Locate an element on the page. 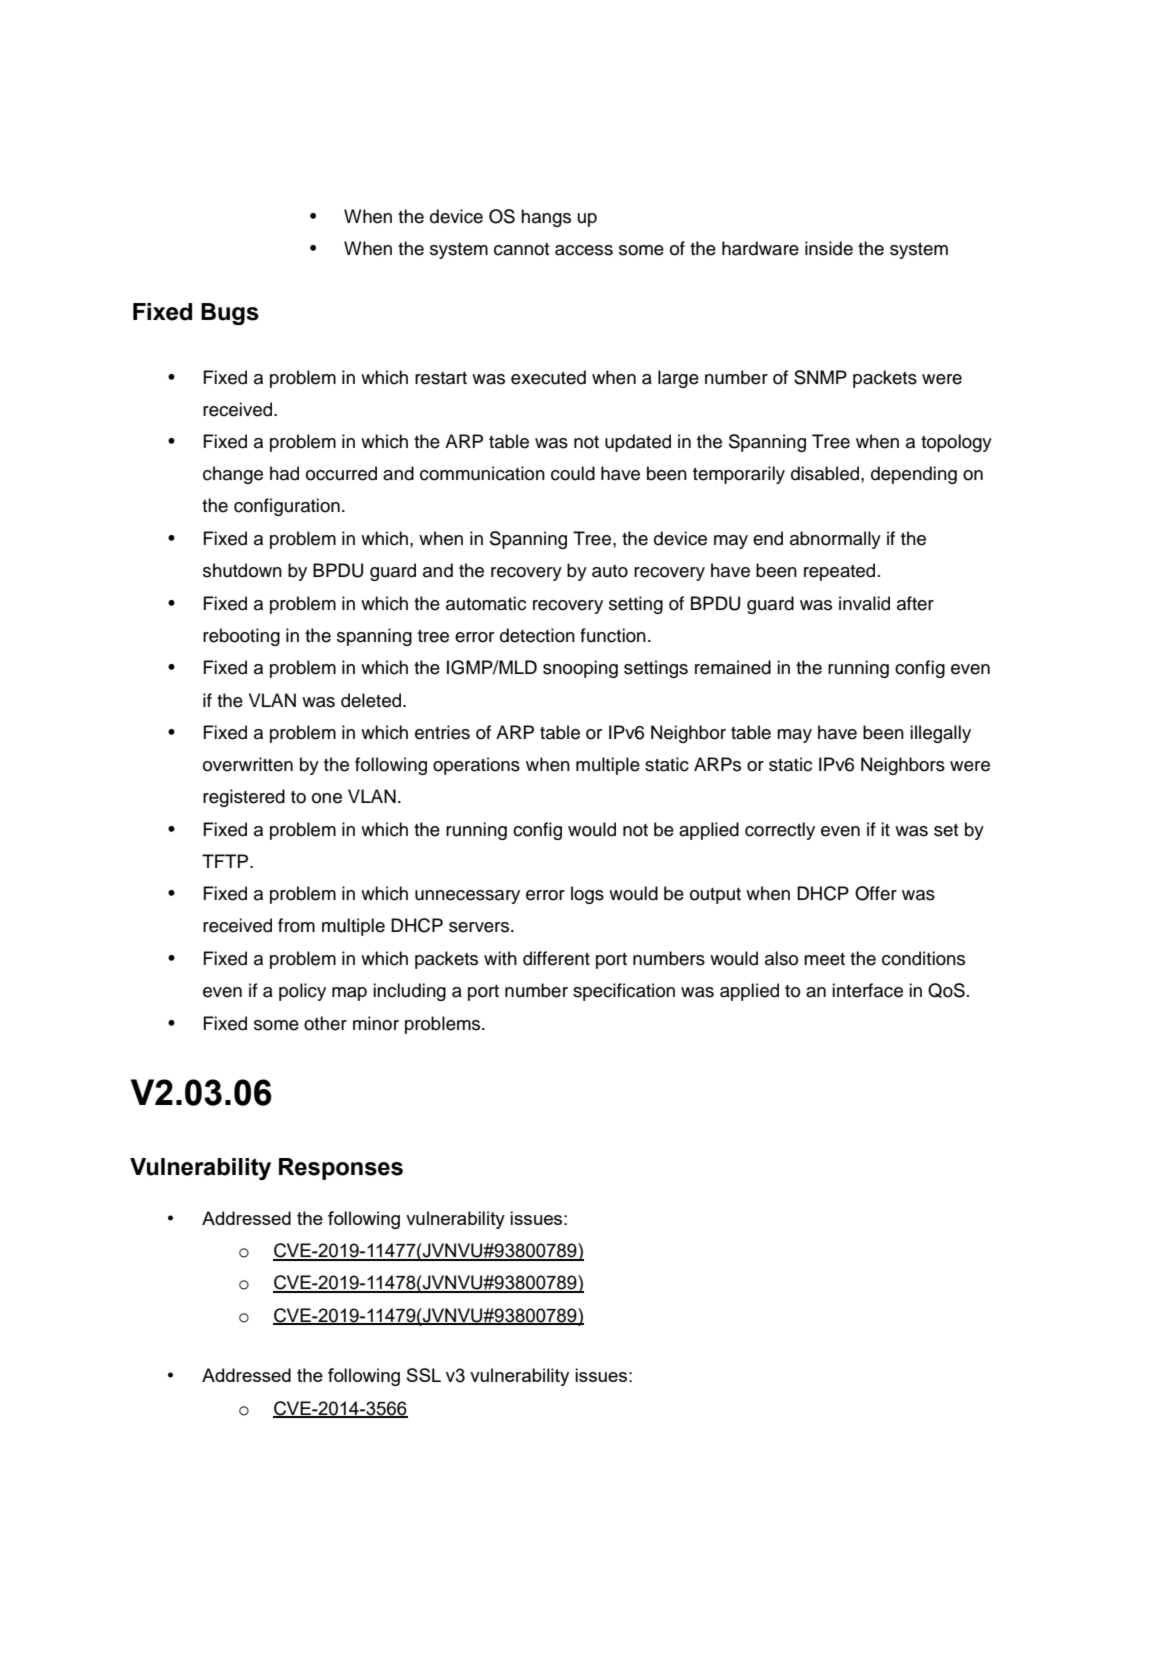 This image has height=1656, width=1171. specification is located at coordinates (624, 992).
